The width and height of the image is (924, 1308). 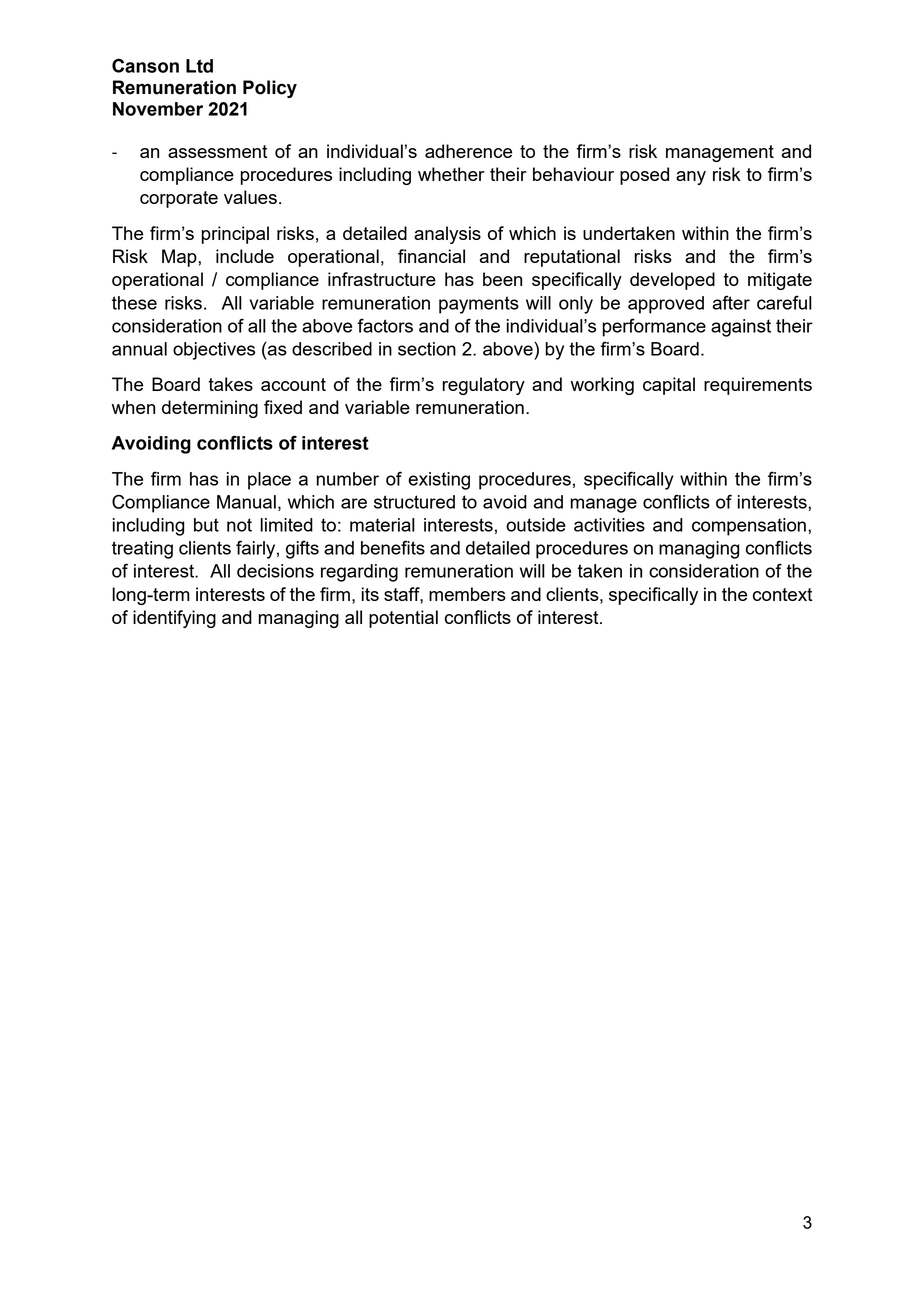 I want to click on analysis, so click(x=447, y=235).
